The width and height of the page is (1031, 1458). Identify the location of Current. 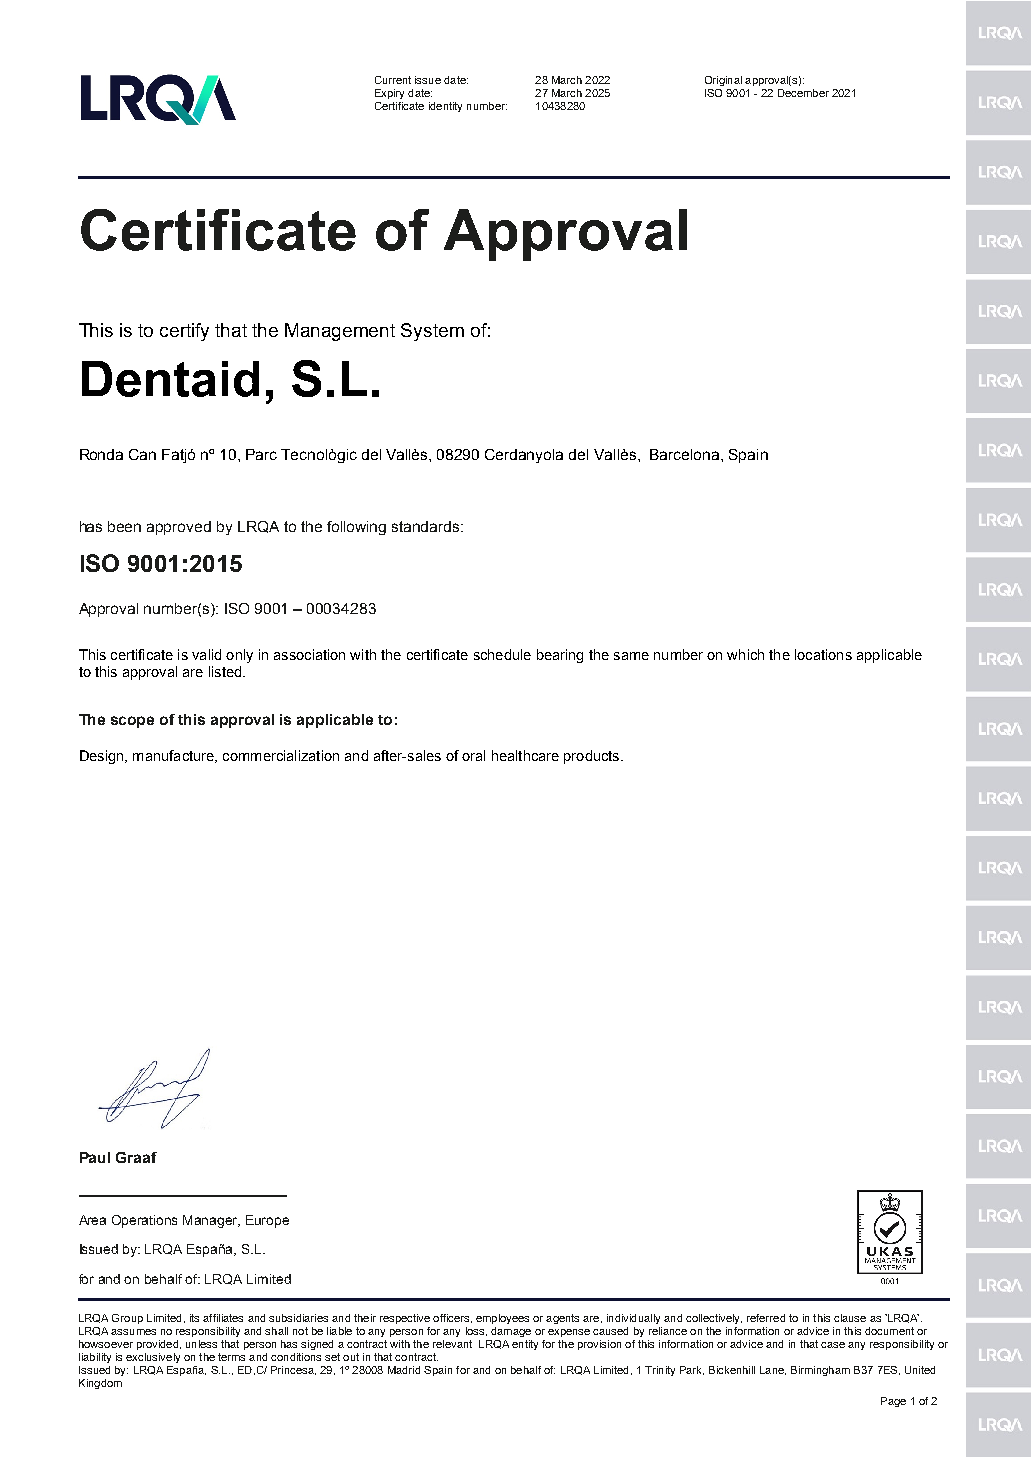
(393, 80).
